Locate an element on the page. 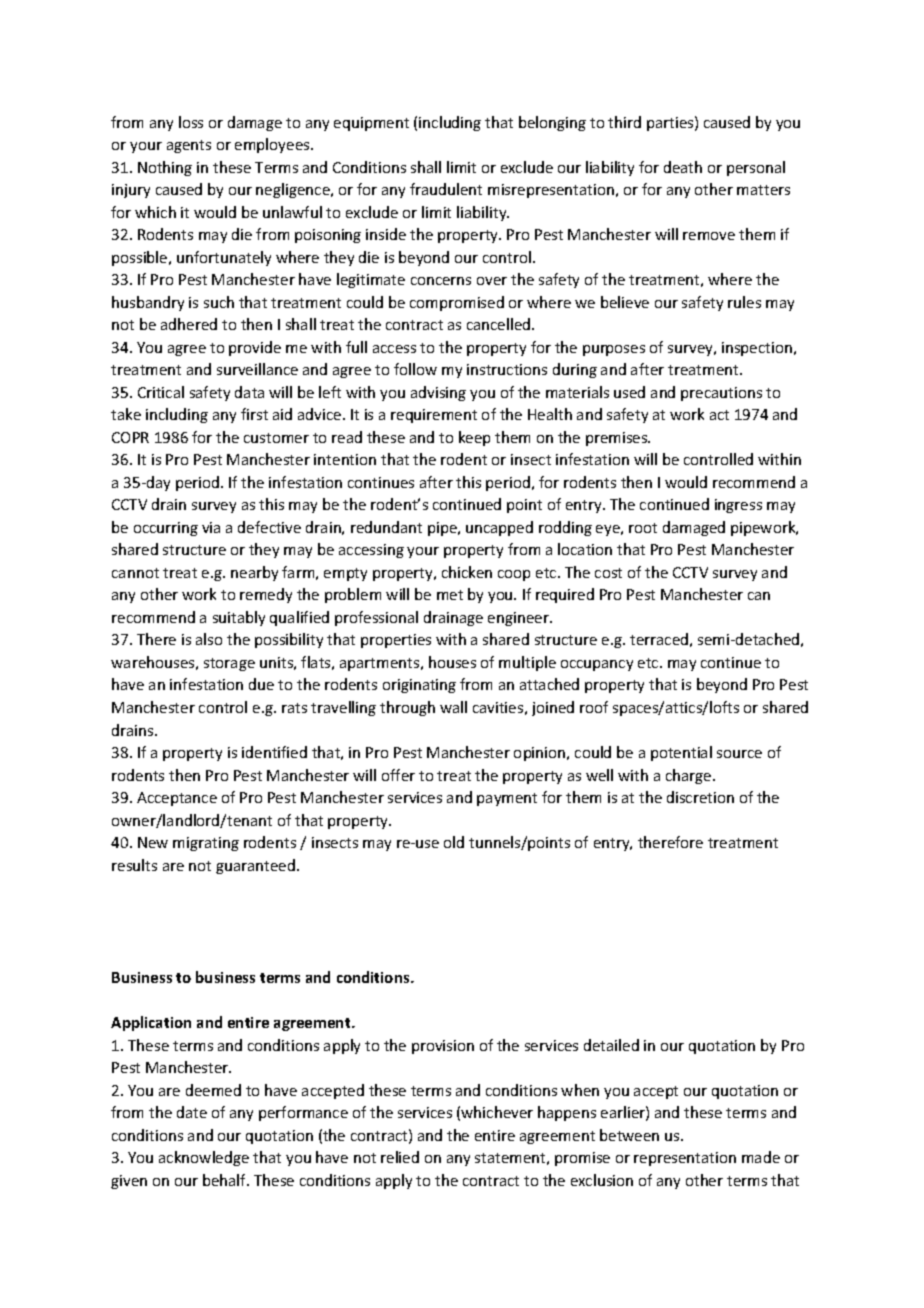 The width and height of the page is (924, 1308). fraudulent is located at coordinates (446, 189).
